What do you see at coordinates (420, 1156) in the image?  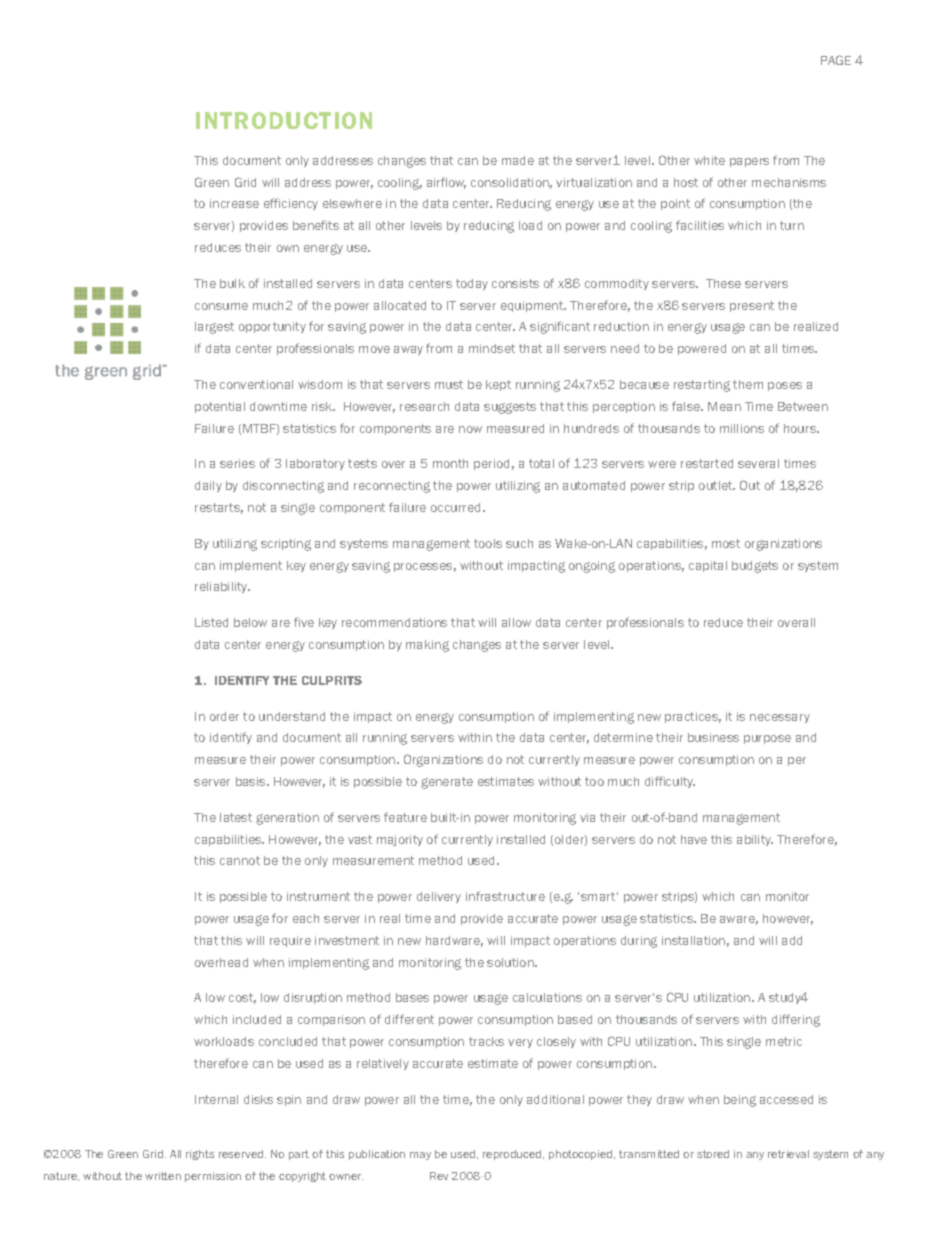 I see `may` at bounding box center [420, 1156].
